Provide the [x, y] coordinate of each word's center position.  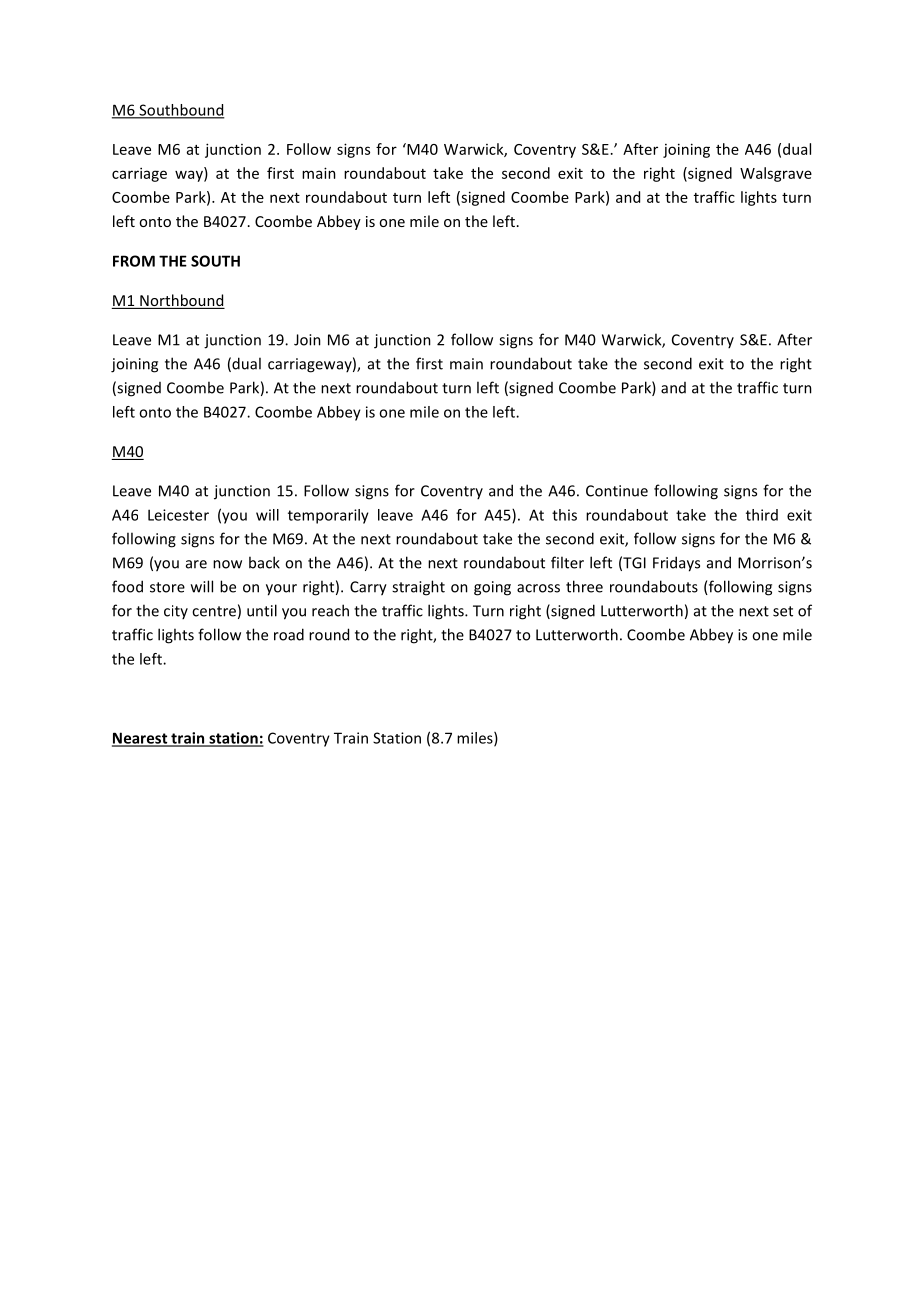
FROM [134, 261]
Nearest [141, 739]
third [762, 515]
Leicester [178, 515]
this [564, 515]
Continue [617, 491]
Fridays [676, 564]
